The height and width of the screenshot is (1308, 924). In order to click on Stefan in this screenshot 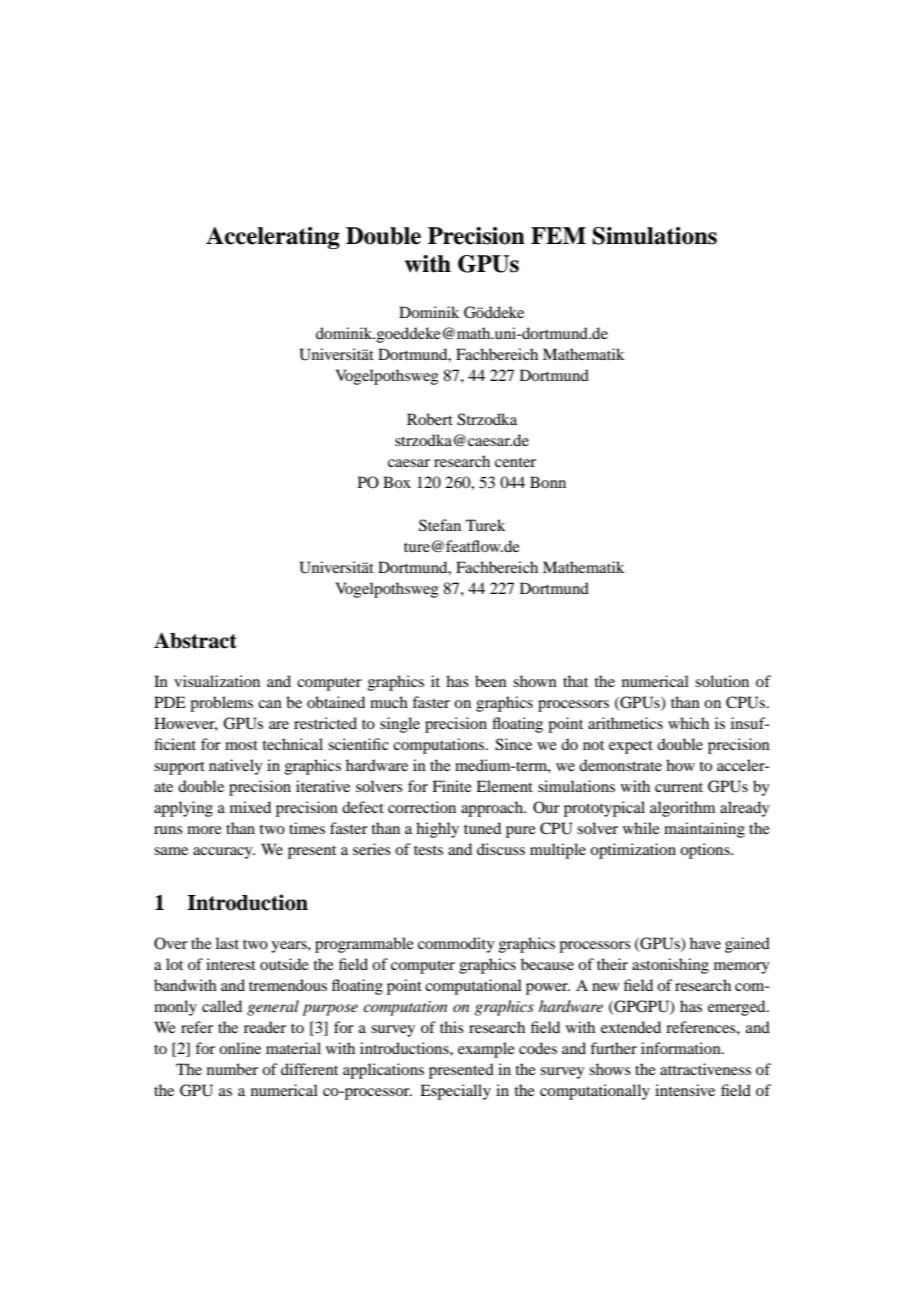, I will do `click(440, 525)`.
